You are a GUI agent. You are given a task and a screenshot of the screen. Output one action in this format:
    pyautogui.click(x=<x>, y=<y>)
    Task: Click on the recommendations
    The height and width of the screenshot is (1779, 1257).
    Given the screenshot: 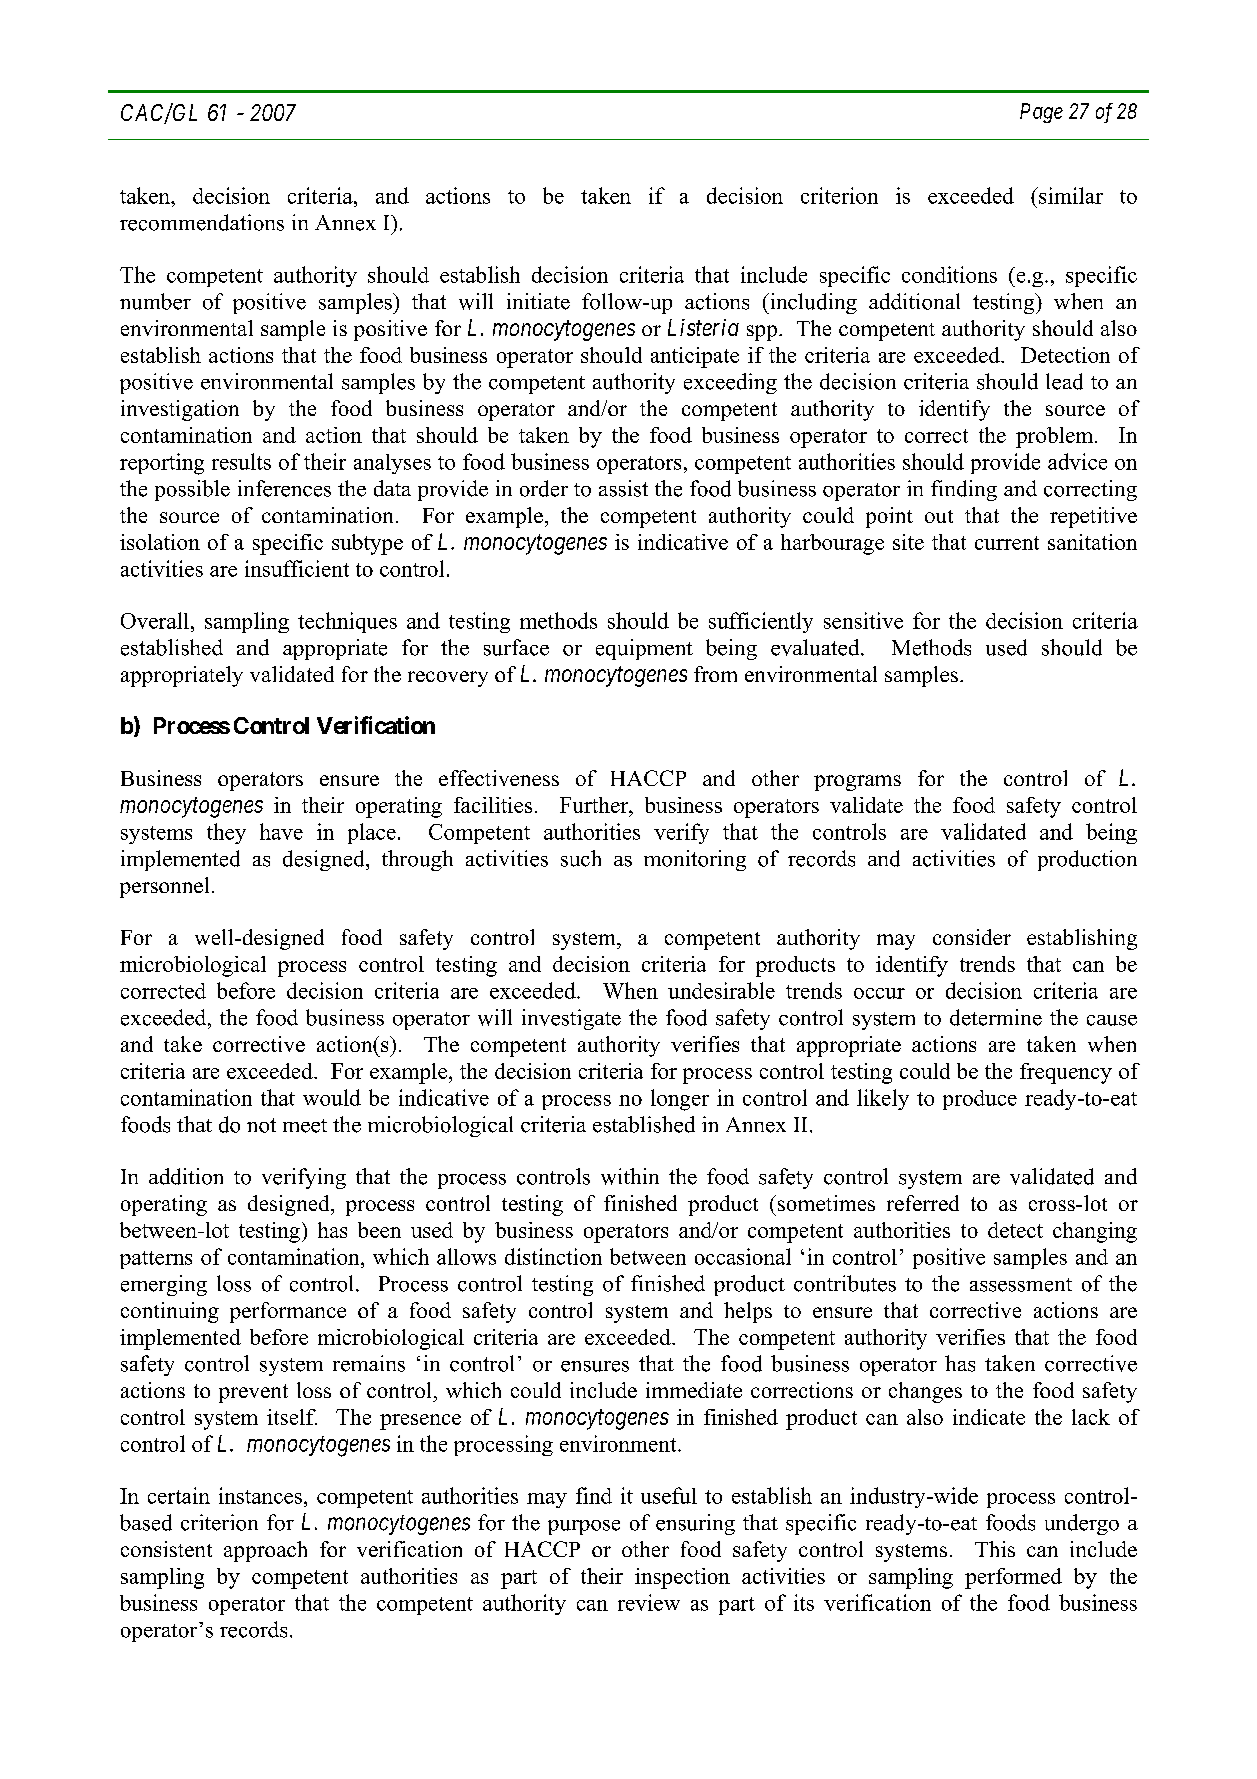 What is the action you would take?
    pyautogui.click(x=202, y=222)
